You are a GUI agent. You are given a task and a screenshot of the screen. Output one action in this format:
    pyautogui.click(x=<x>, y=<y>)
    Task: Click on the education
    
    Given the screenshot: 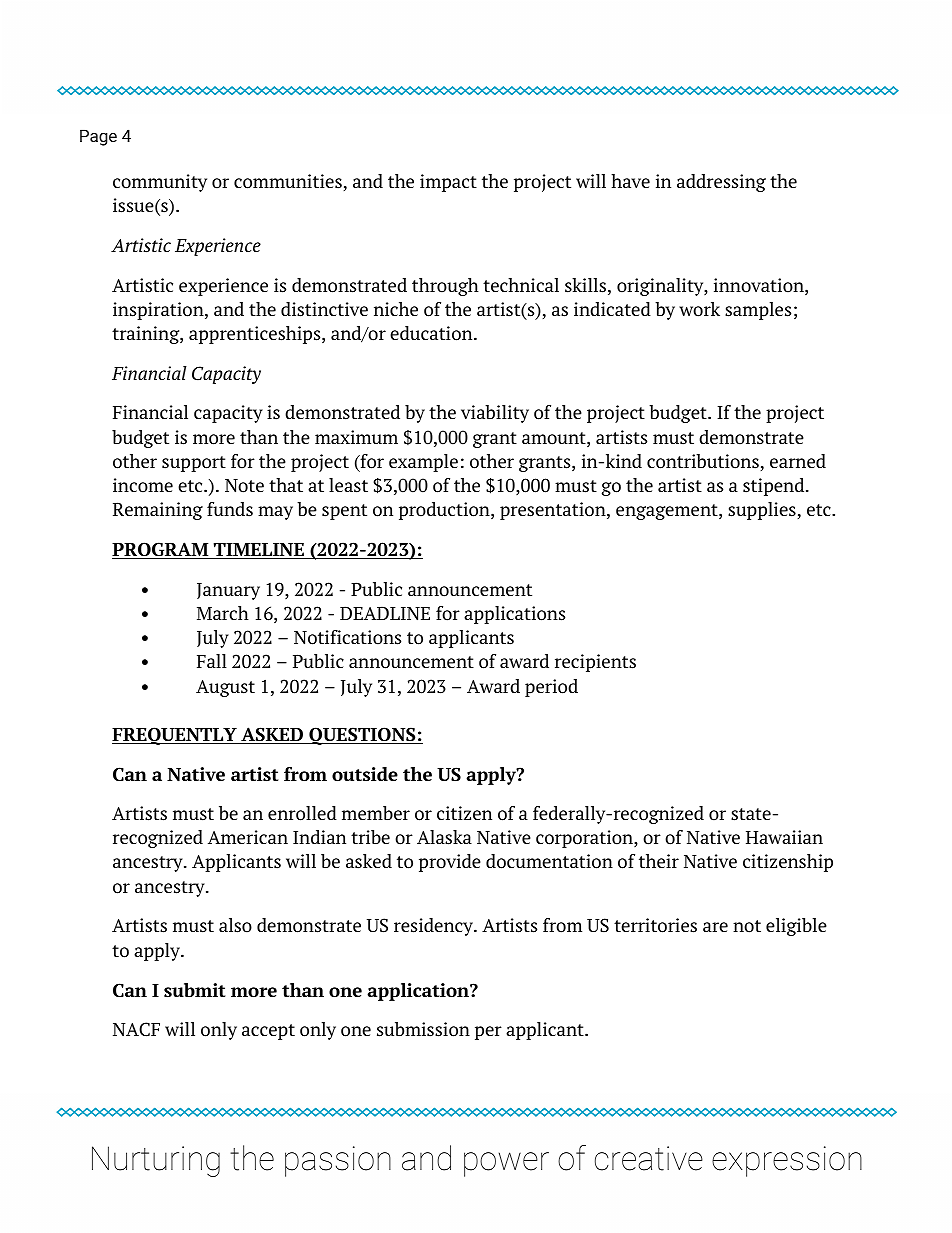 What is the action you would take?
    pyautogui.click(x=432, y=333)
